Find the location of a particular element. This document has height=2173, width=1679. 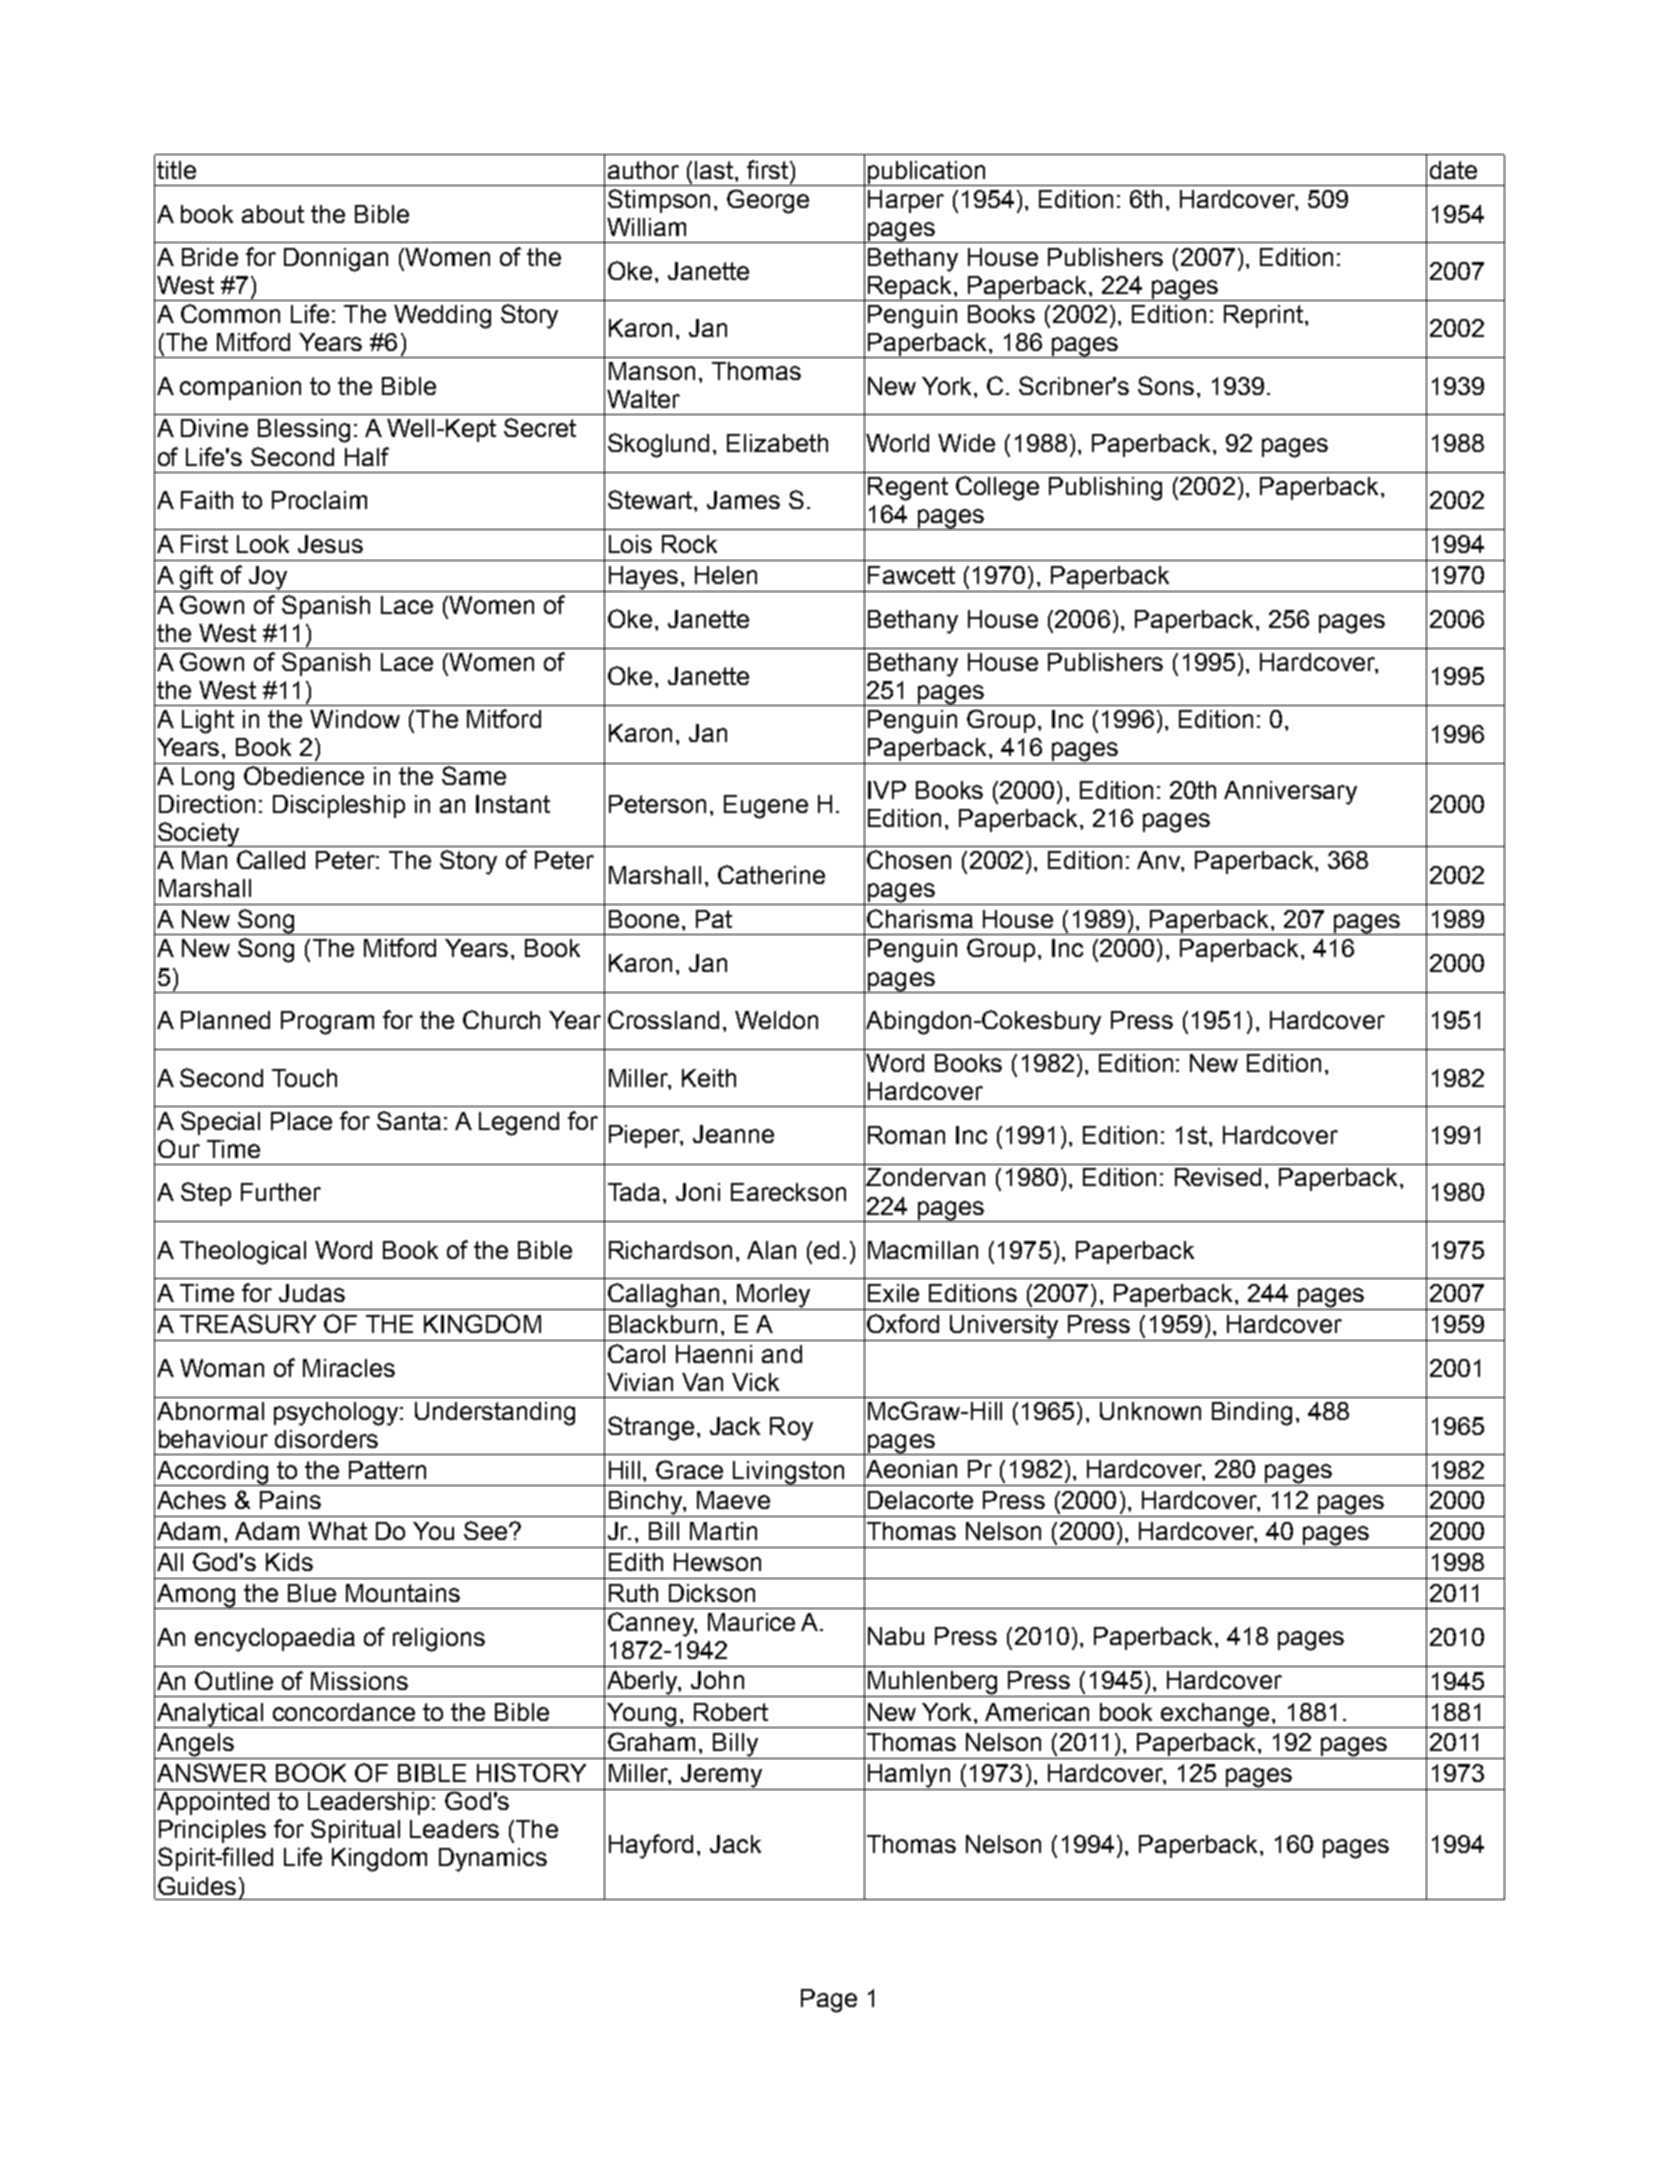

Reprint is located at coordinates (1263, 316).
